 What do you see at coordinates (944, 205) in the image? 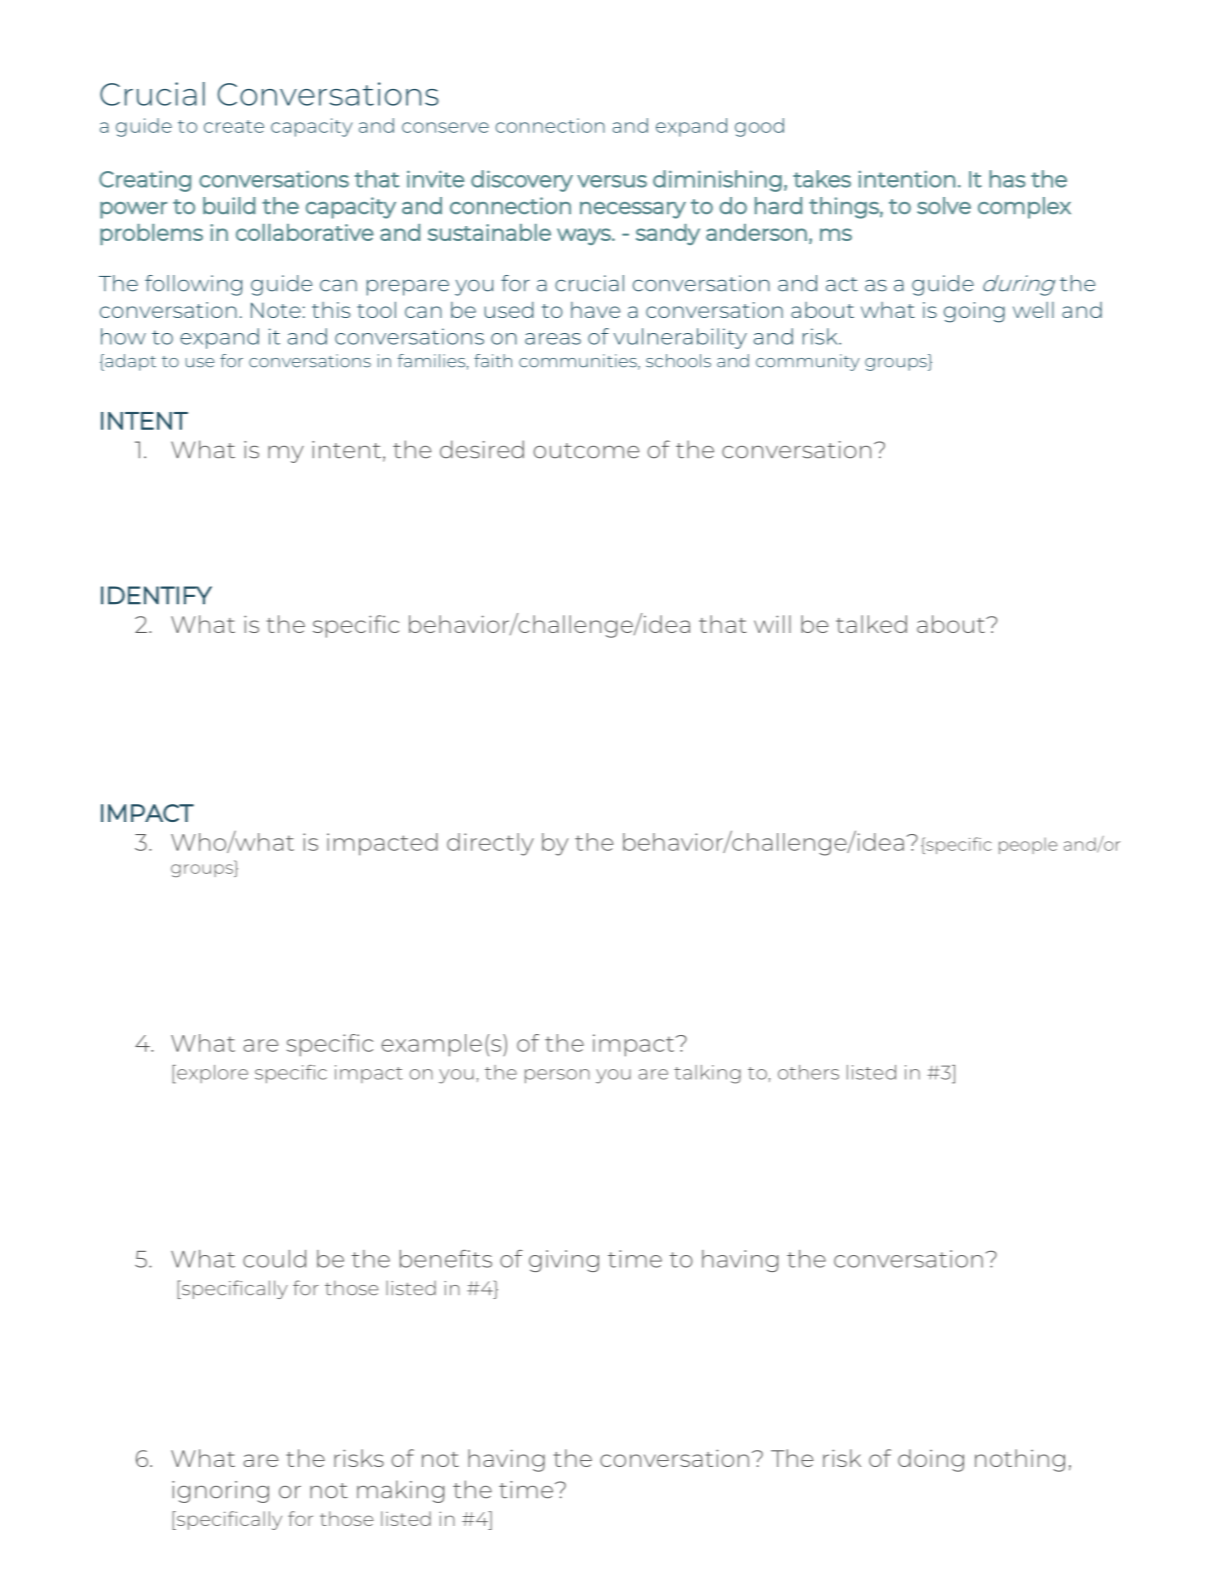
I see `solve` at bounding box center [944, 205].
